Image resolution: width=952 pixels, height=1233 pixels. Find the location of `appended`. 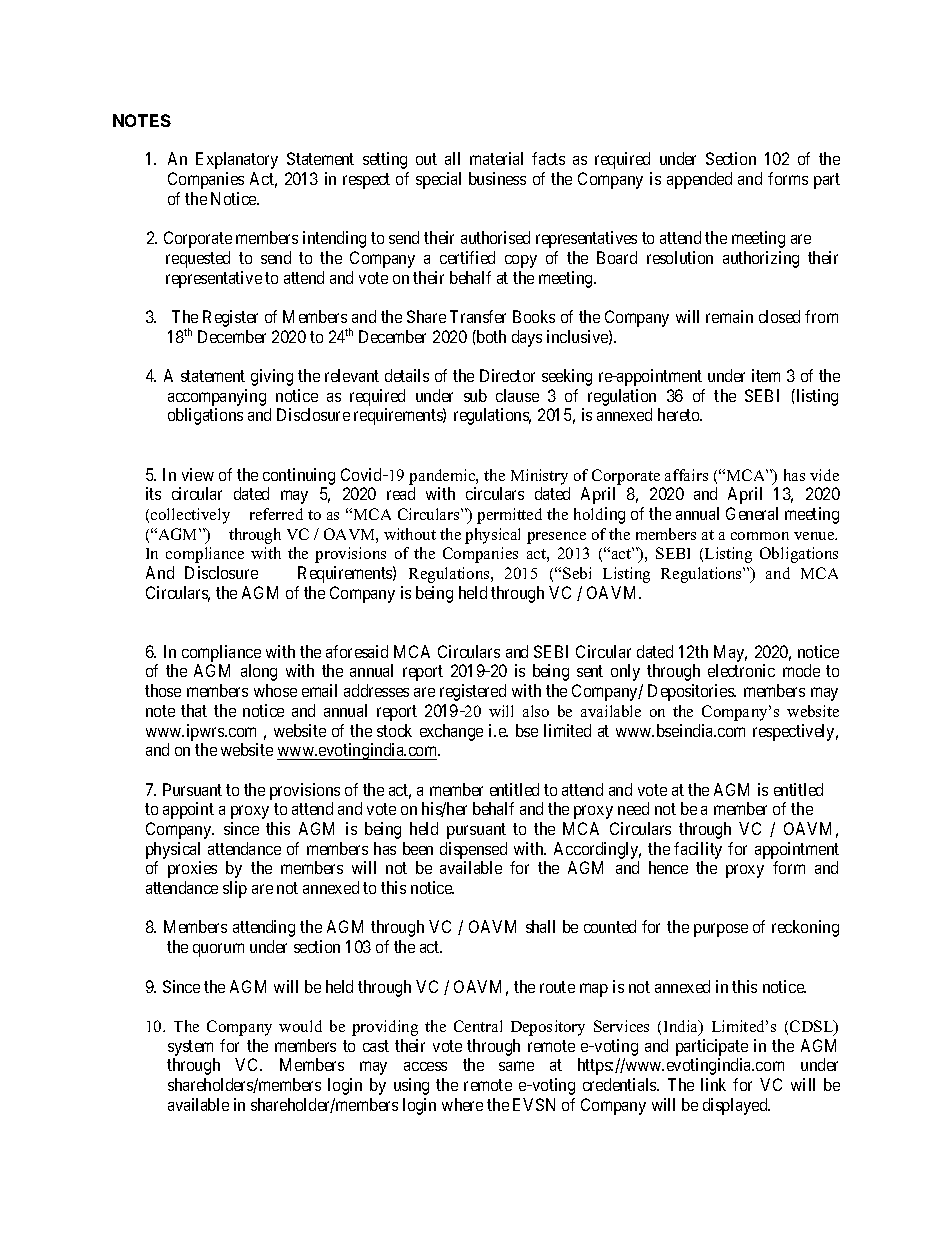

appended is located at coordinates (699, 180).
